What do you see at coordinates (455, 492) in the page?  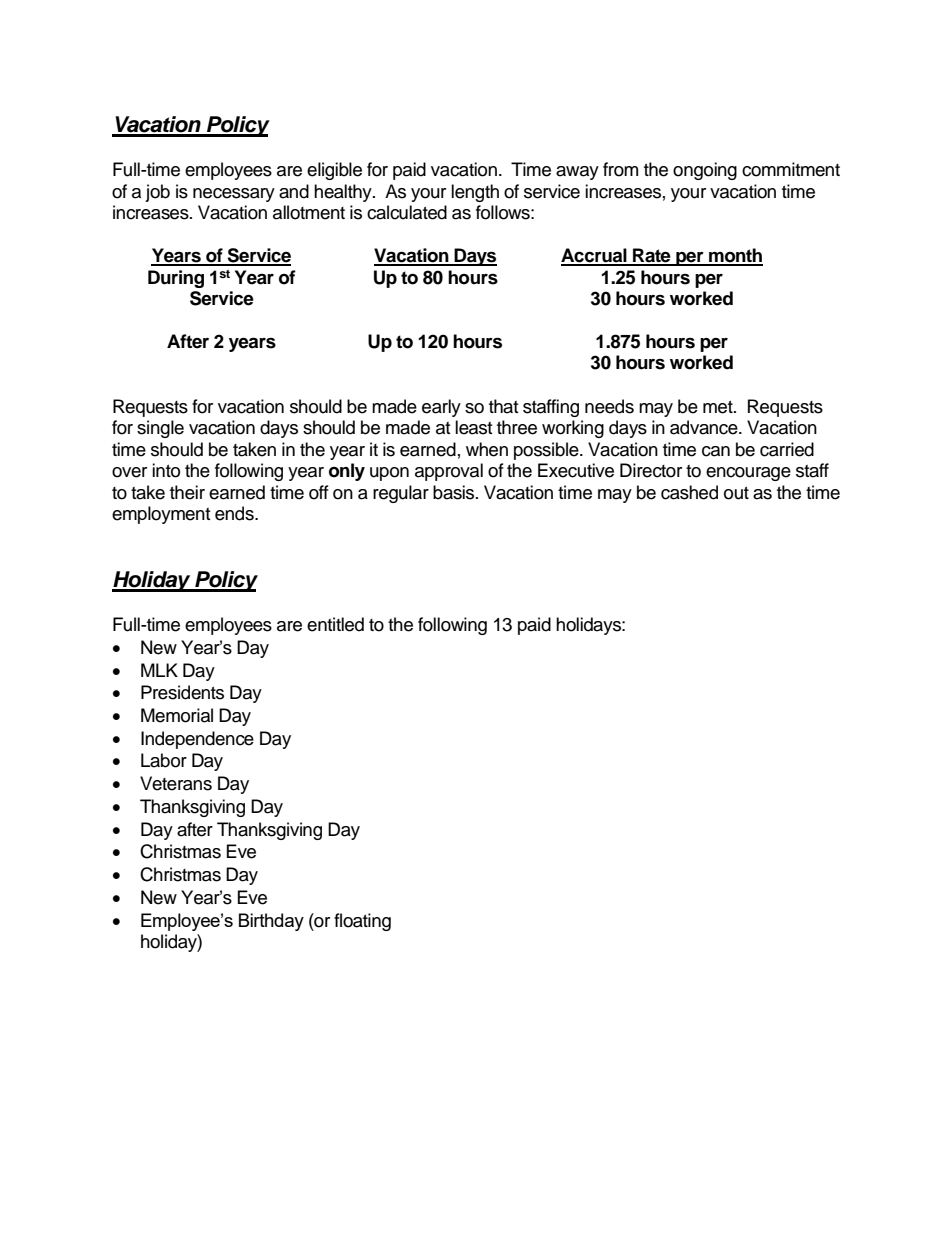 I see `basis` at bounding box center [455, 492].
